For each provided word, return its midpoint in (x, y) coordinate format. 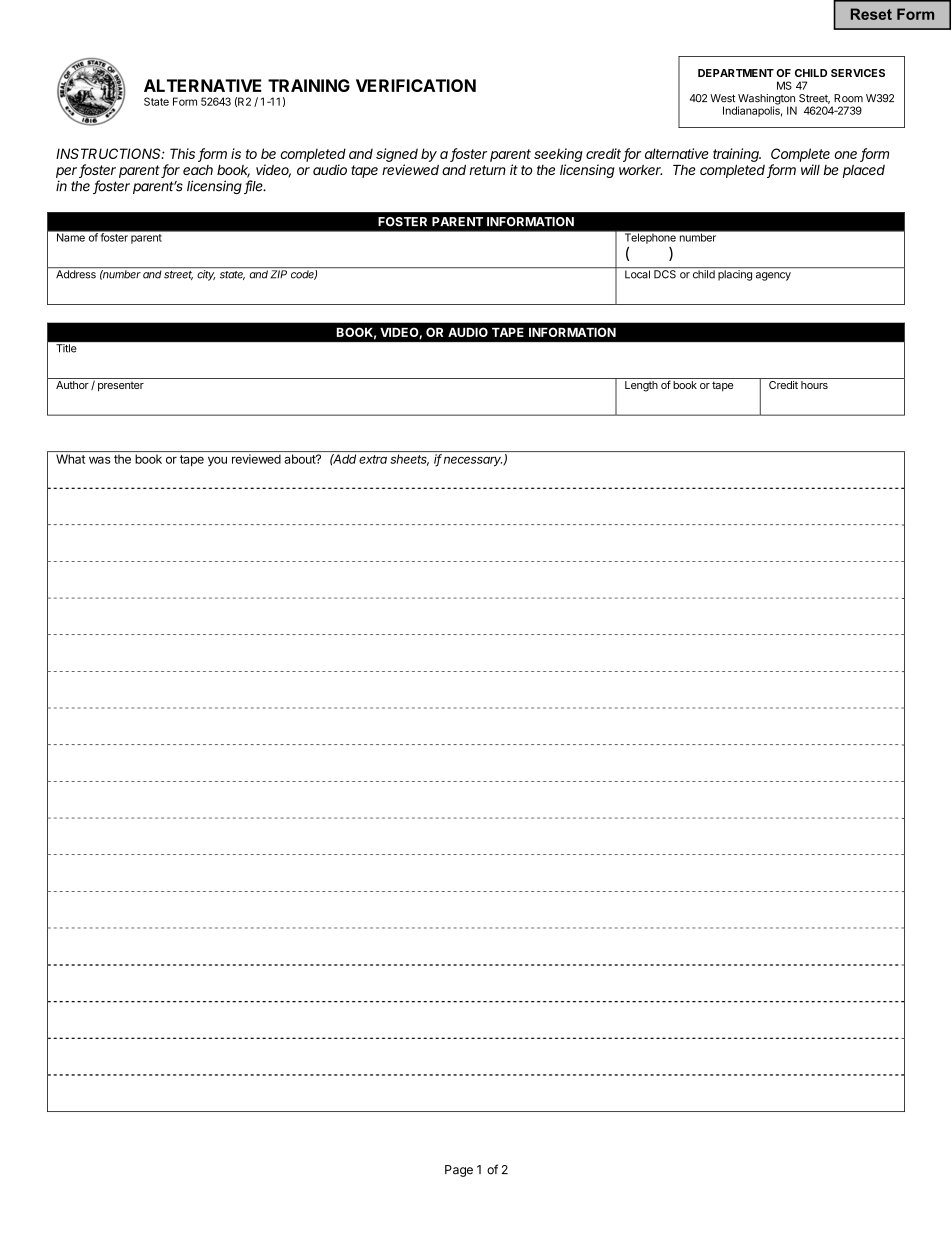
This (182, 153)
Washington (765, 100)
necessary (474, 461)
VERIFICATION (416, 85)
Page (459, 1171)
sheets (409, 460)
